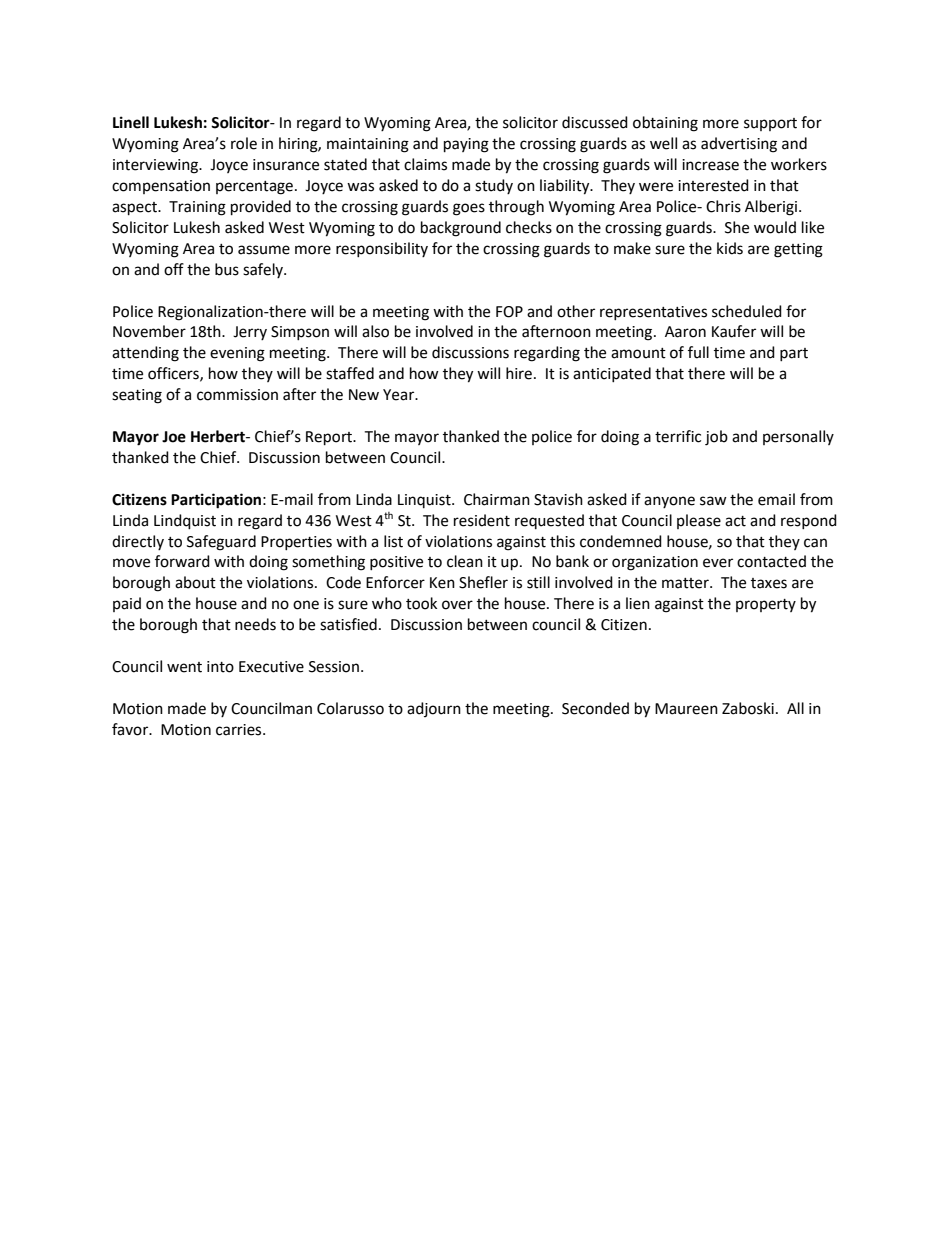 The image size is (952, 1233). What do you see at coordinates (466, 145) in the document?
I see `paying` at bounding box center [466, 145].
